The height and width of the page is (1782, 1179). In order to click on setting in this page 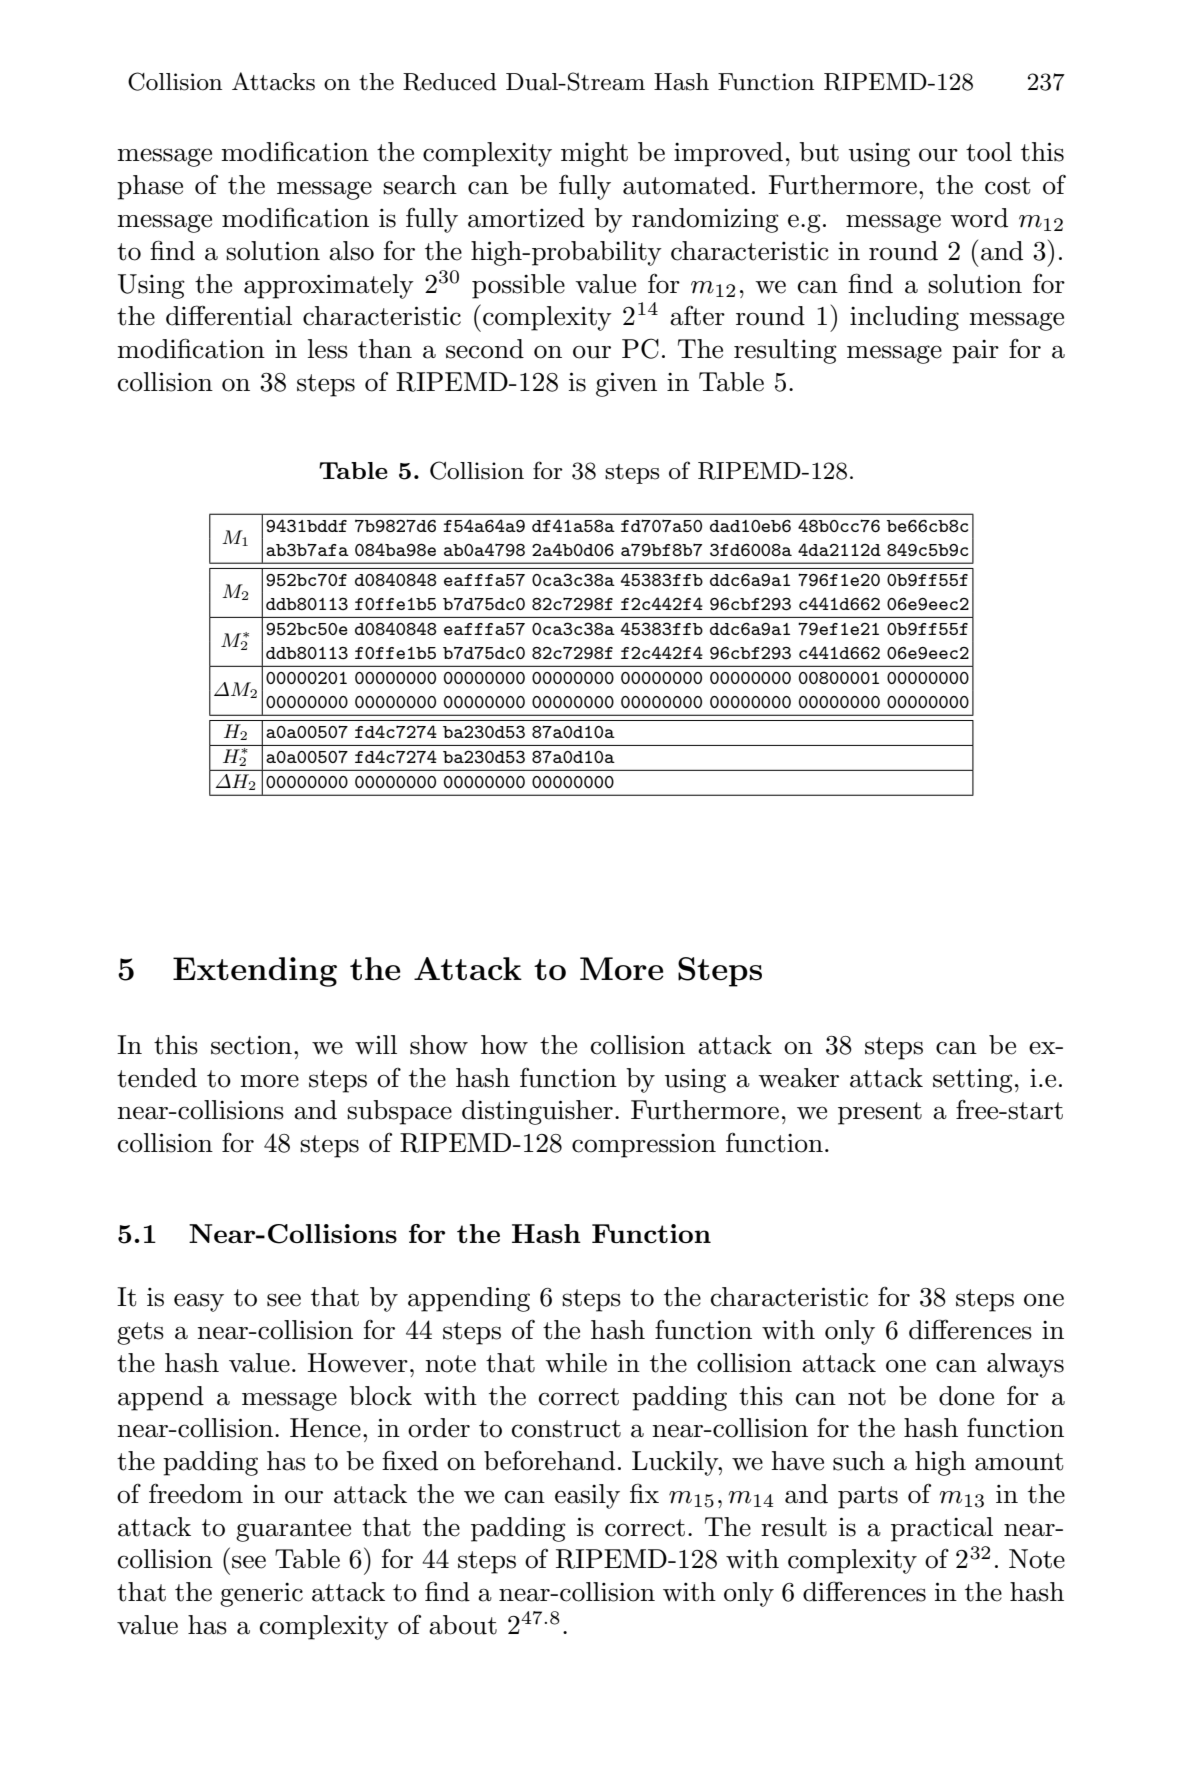, I will do `click(973, 1081)`.
